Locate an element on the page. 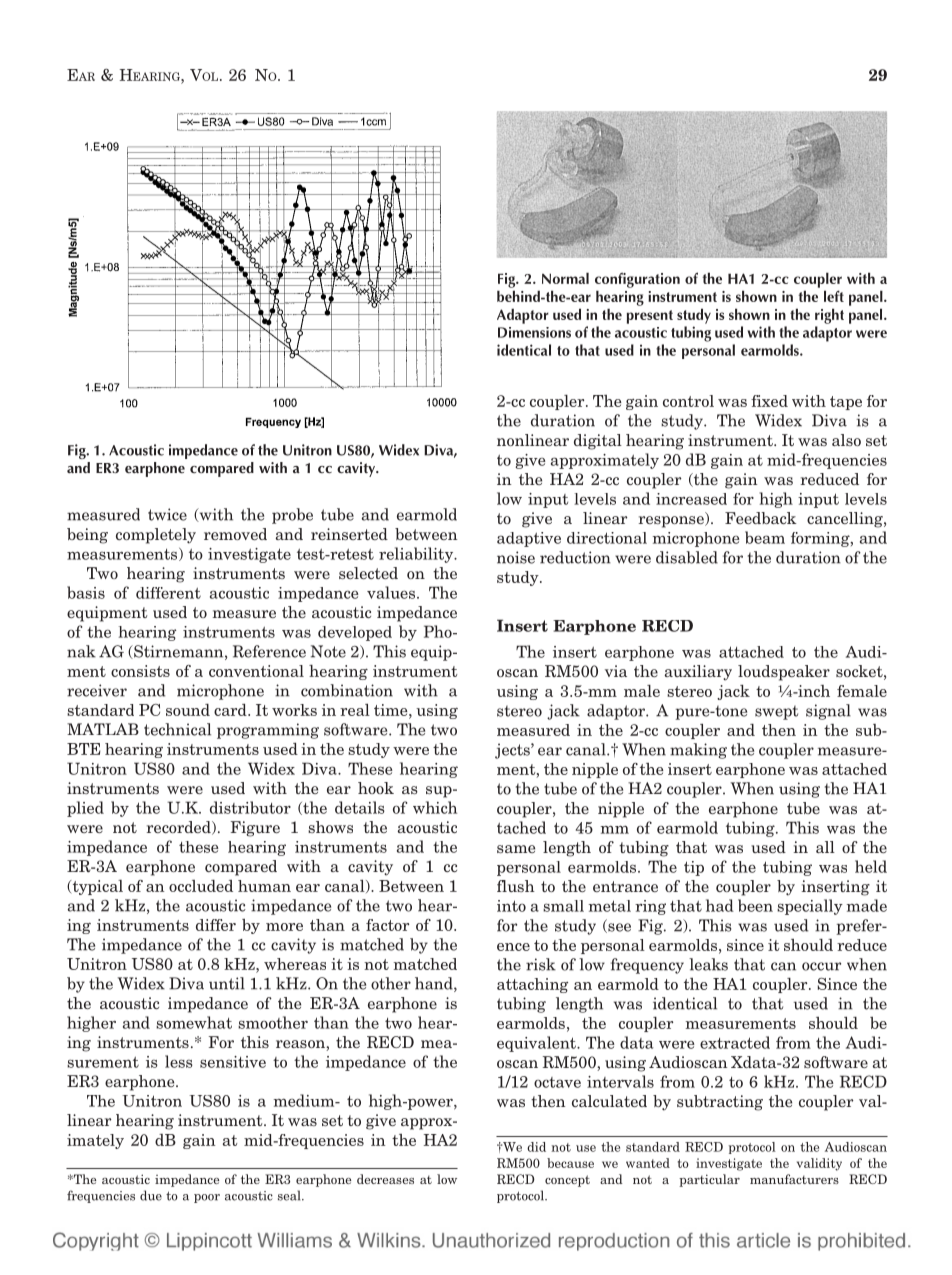 The image size is (952, 1275). technical is located at coordinates (177, 729).
